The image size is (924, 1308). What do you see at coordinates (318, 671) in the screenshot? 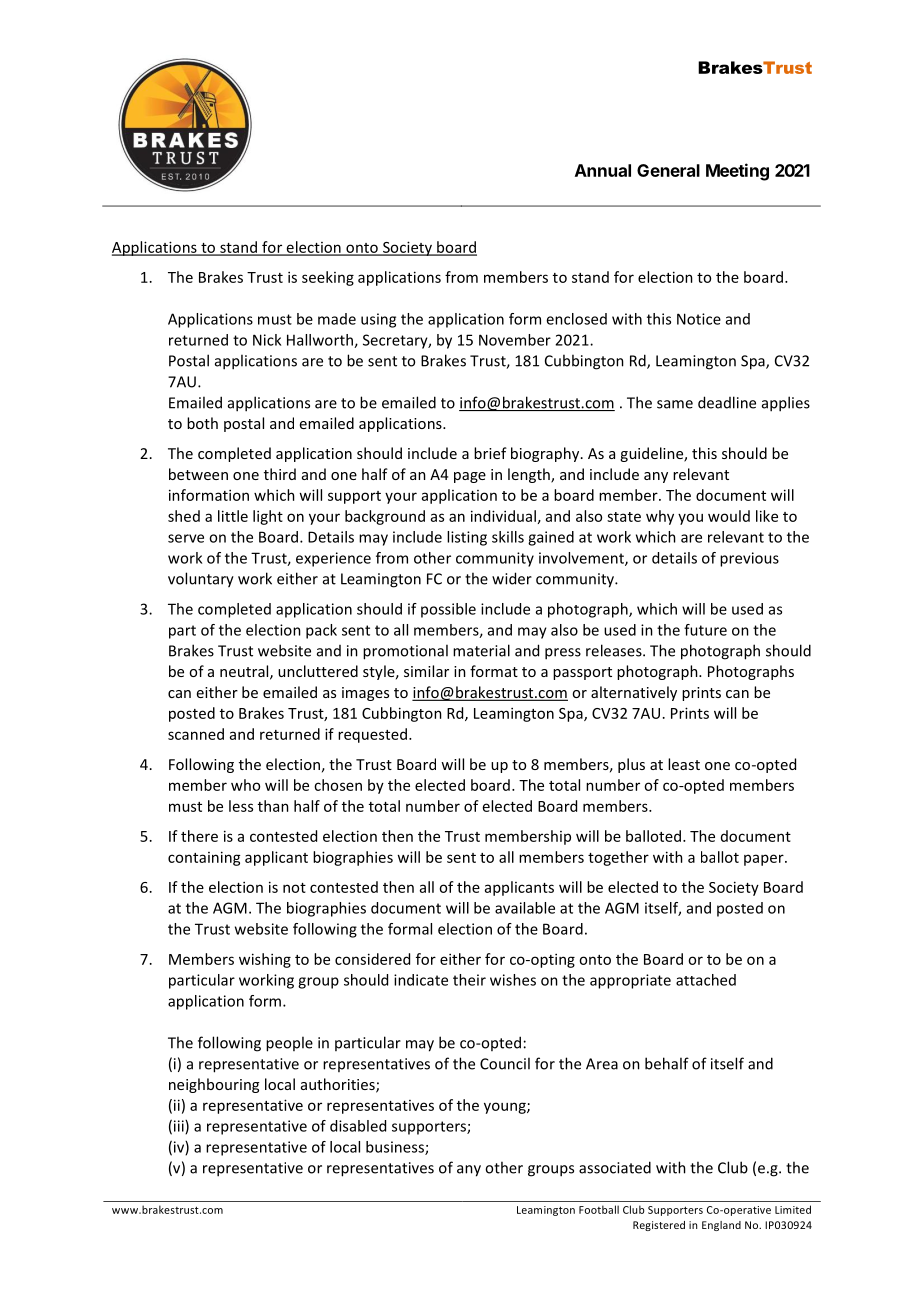
I see `uncluttered` at bounding box center [318, 671].
